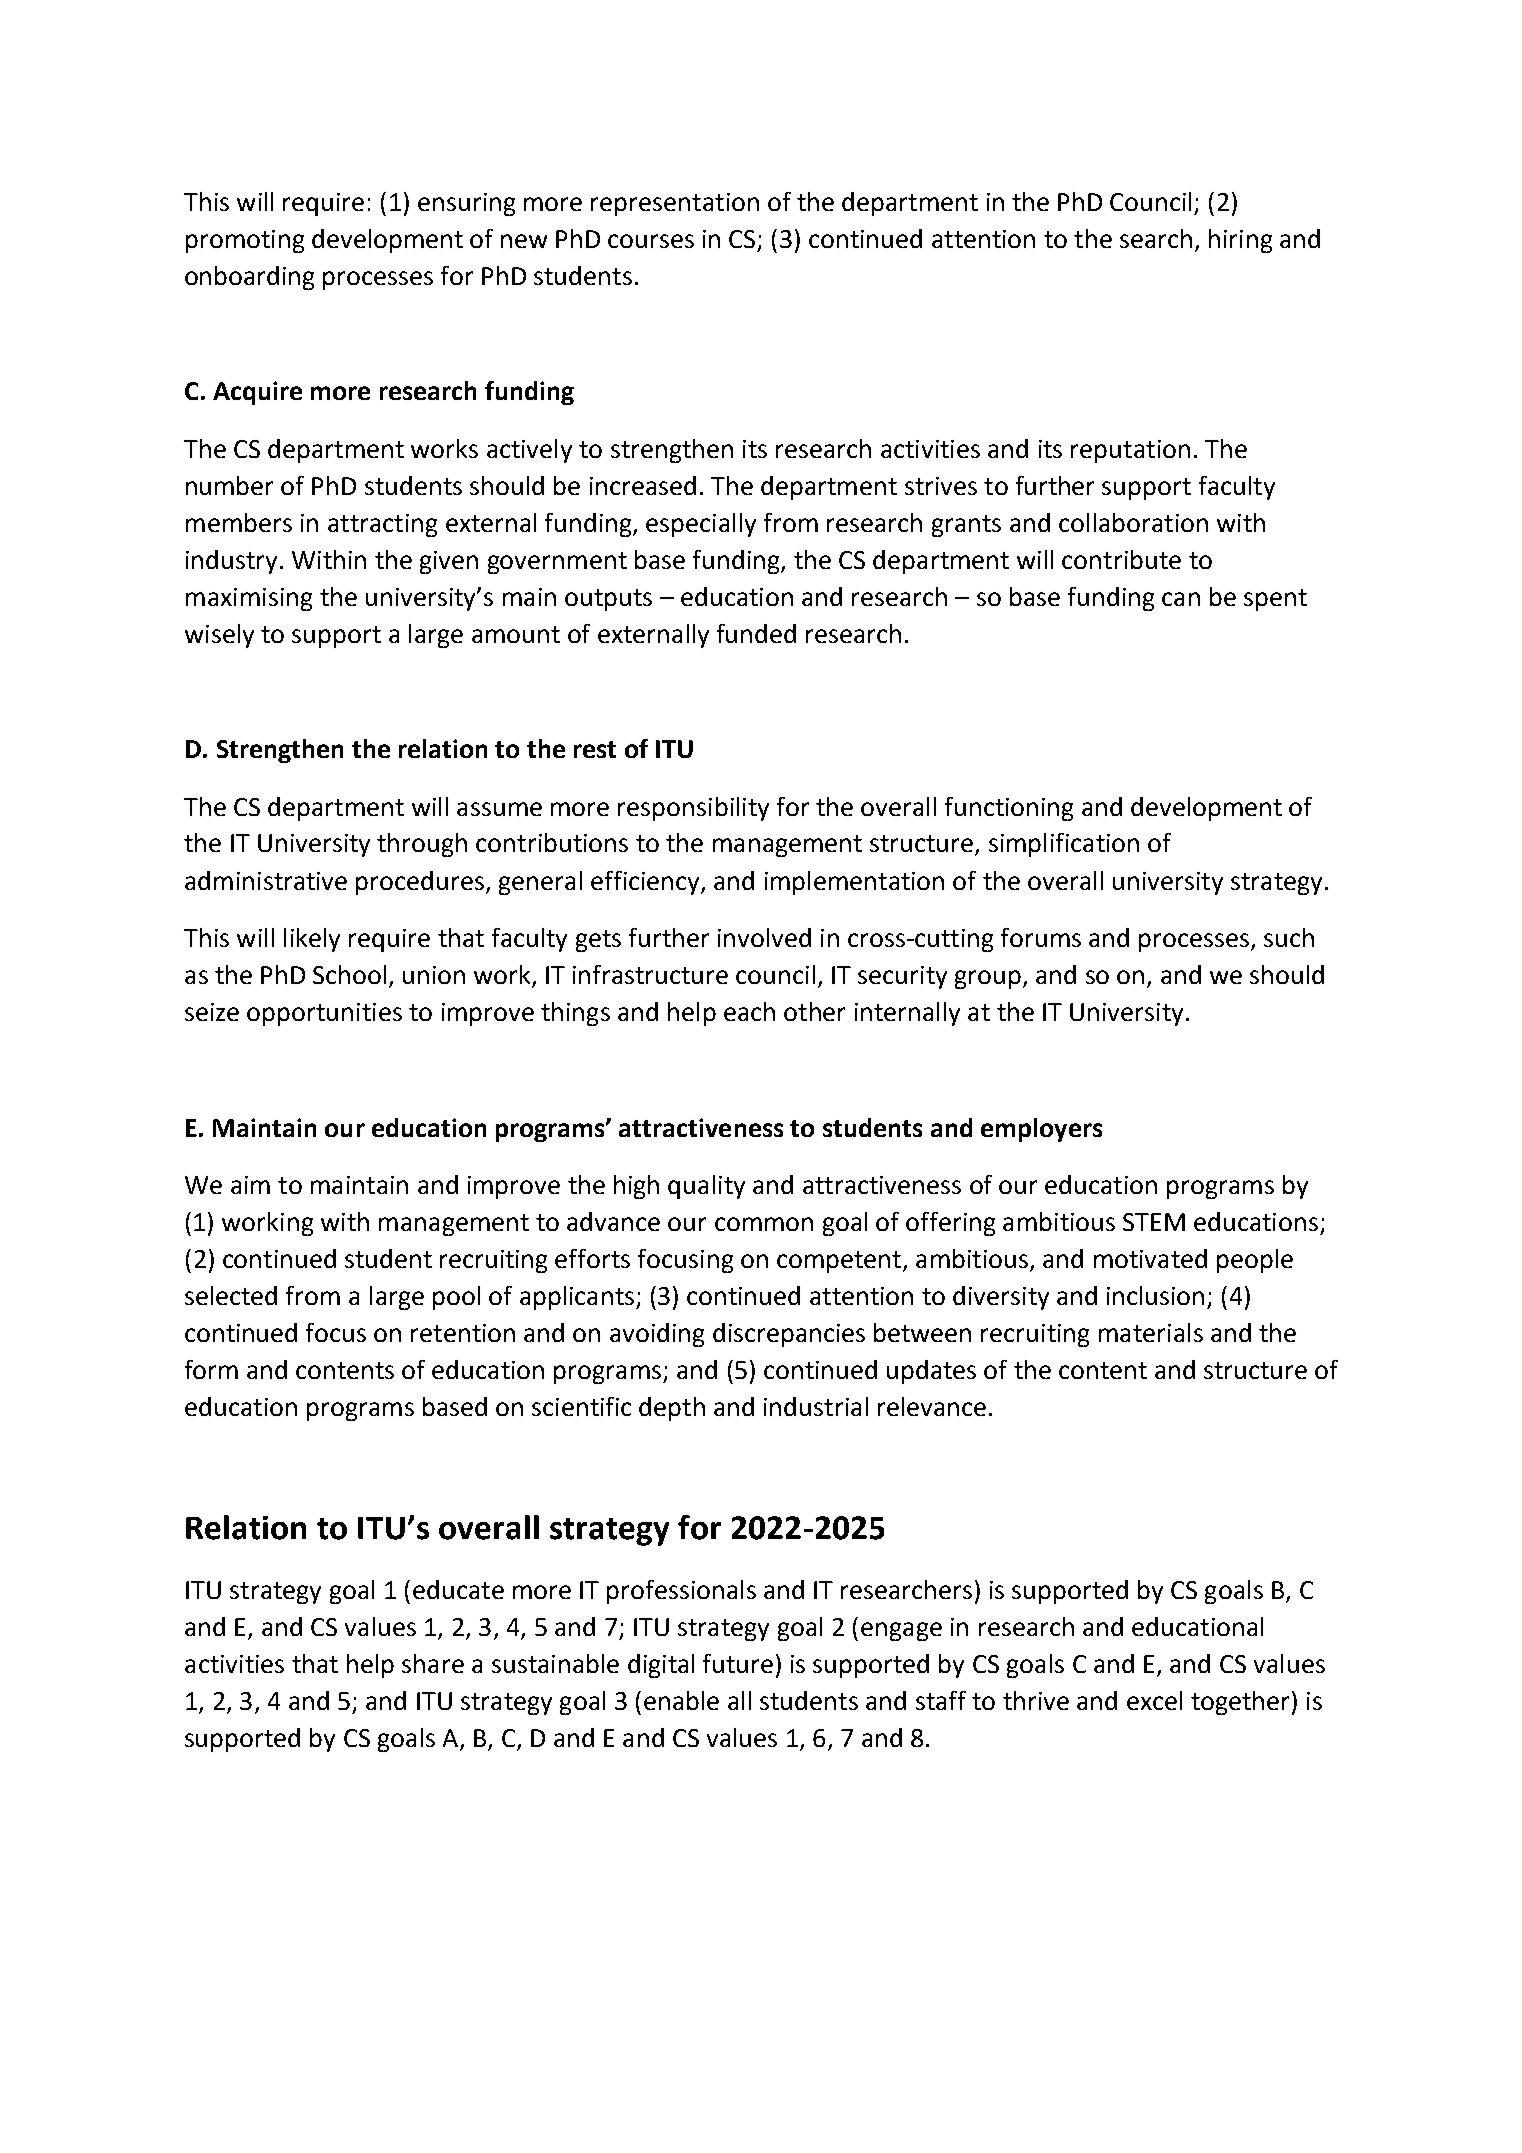 The image size is (1522, 2153). I want to click on representation, so click(675, 204).
